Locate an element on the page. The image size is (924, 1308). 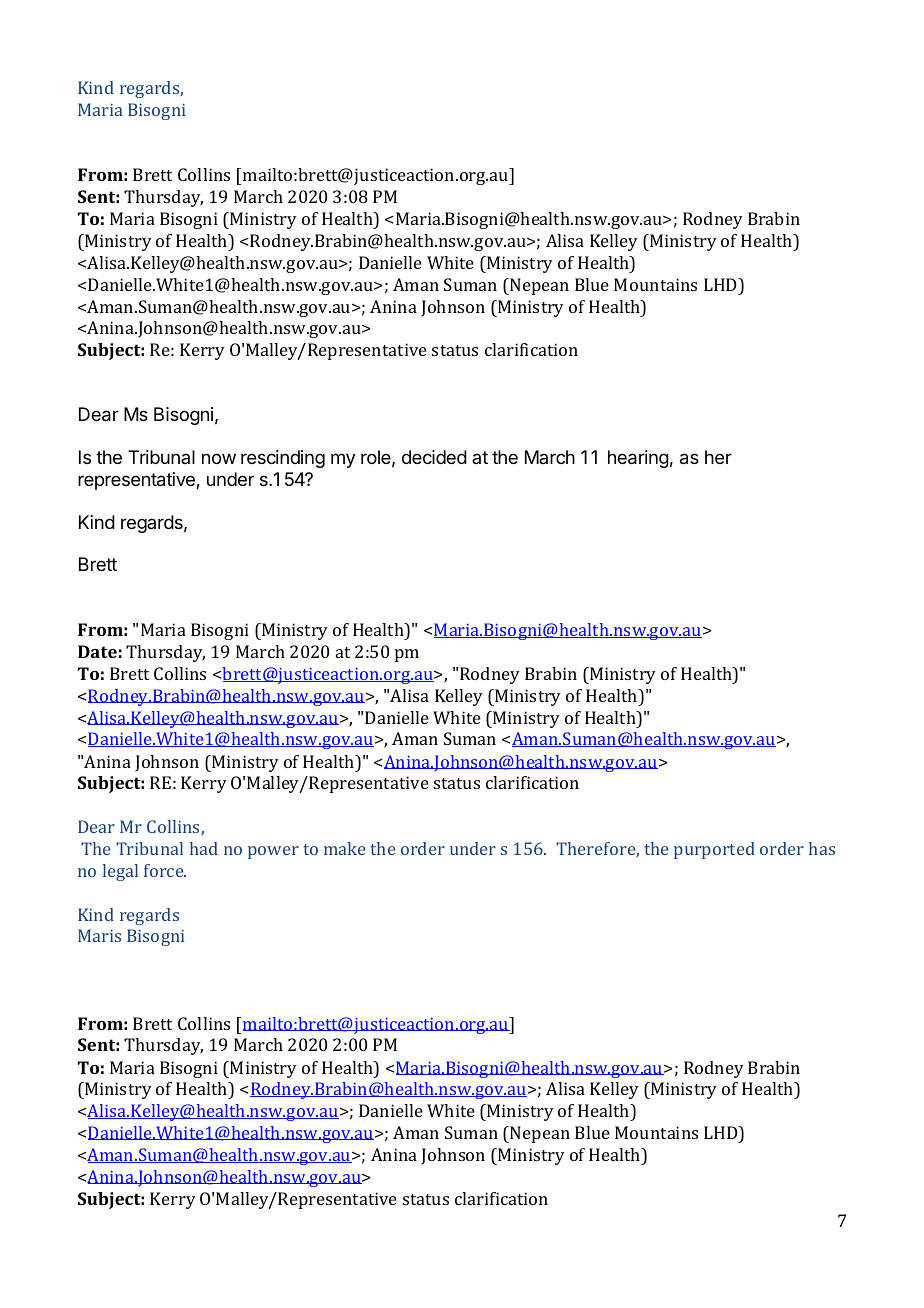
Maris is located at coordinates (99, 935).
